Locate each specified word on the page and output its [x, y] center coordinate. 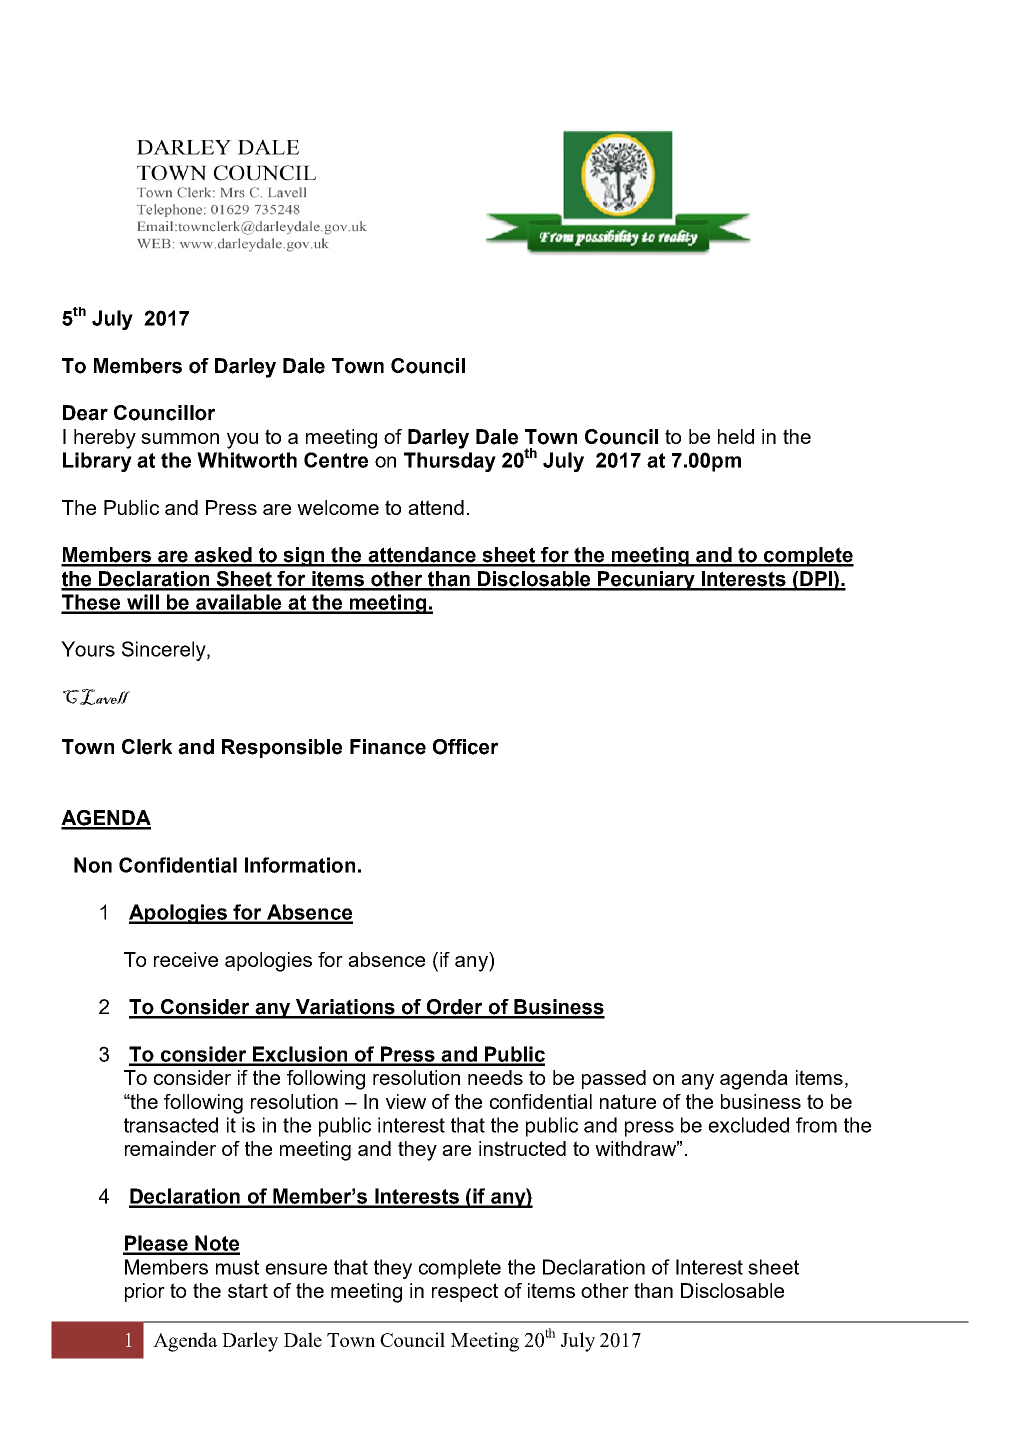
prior [145, 1292]
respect [465, 1292]
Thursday [450, 462]
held [736, 436]
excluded [748, 1125]
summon [180, 438]
